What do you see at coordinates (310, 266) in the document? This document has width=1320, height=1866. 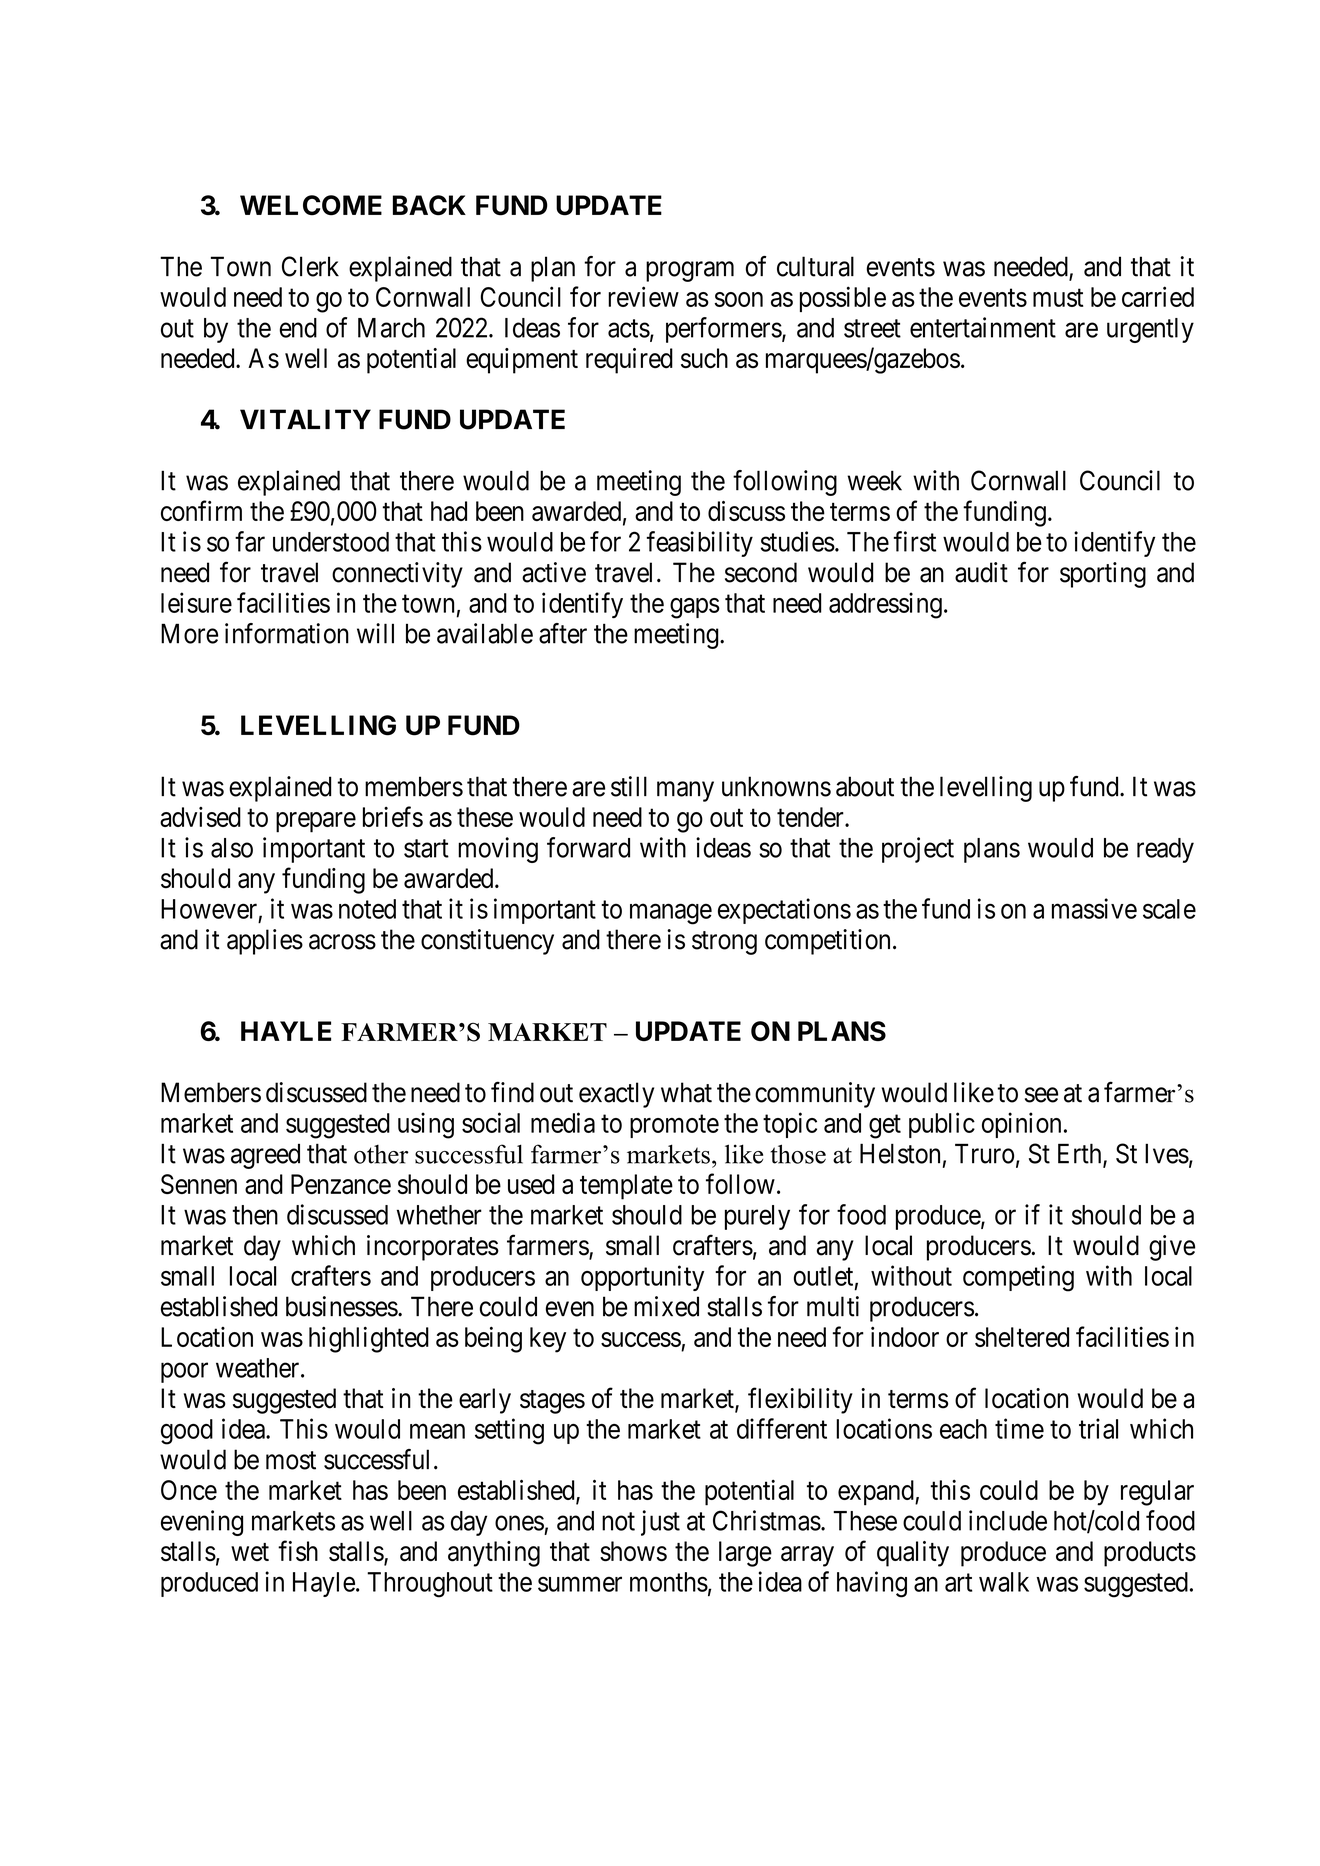 I see `Clerk` at bounding box center [310, 266].
